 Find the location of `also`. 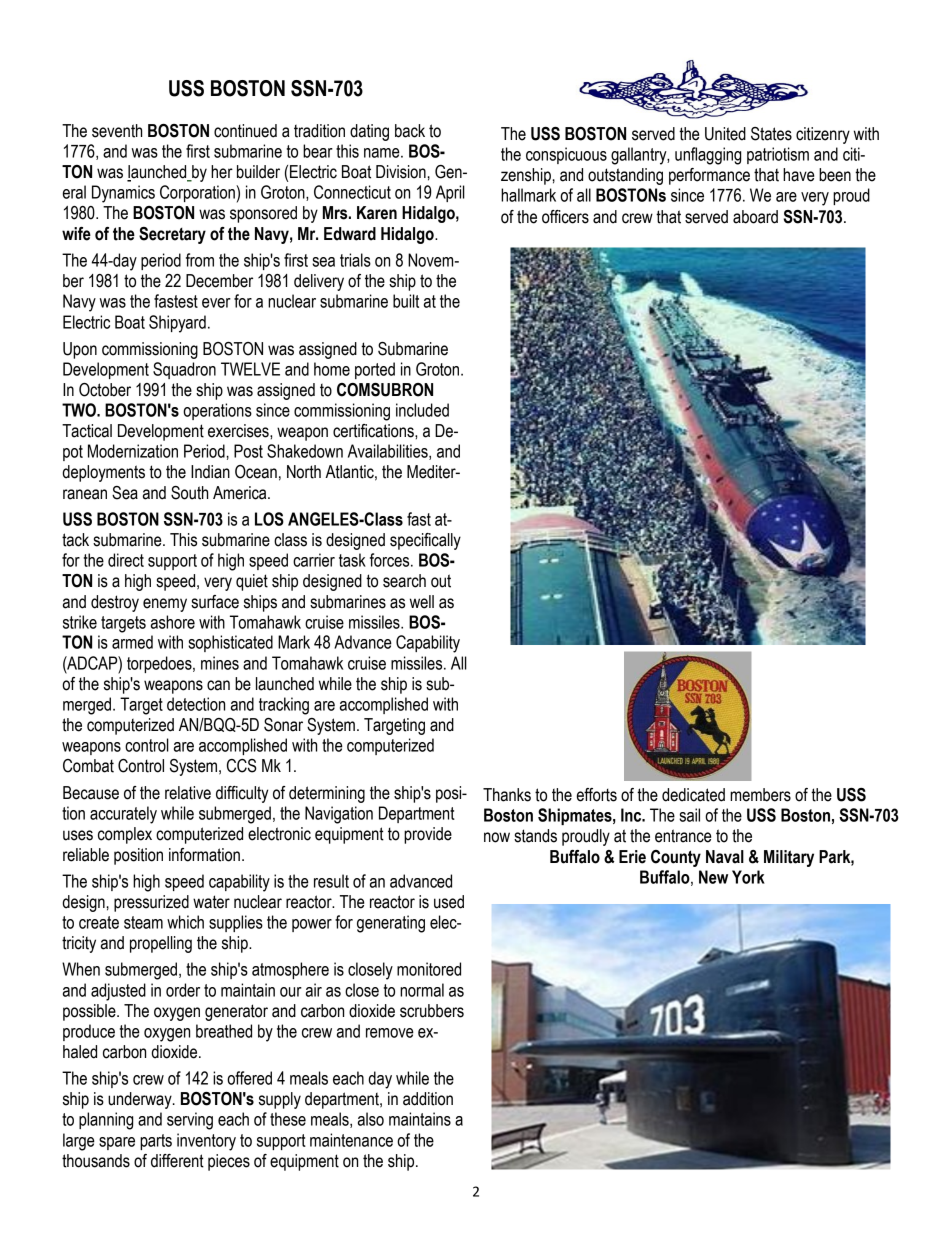

also is located at coordinates (371, 1119).
